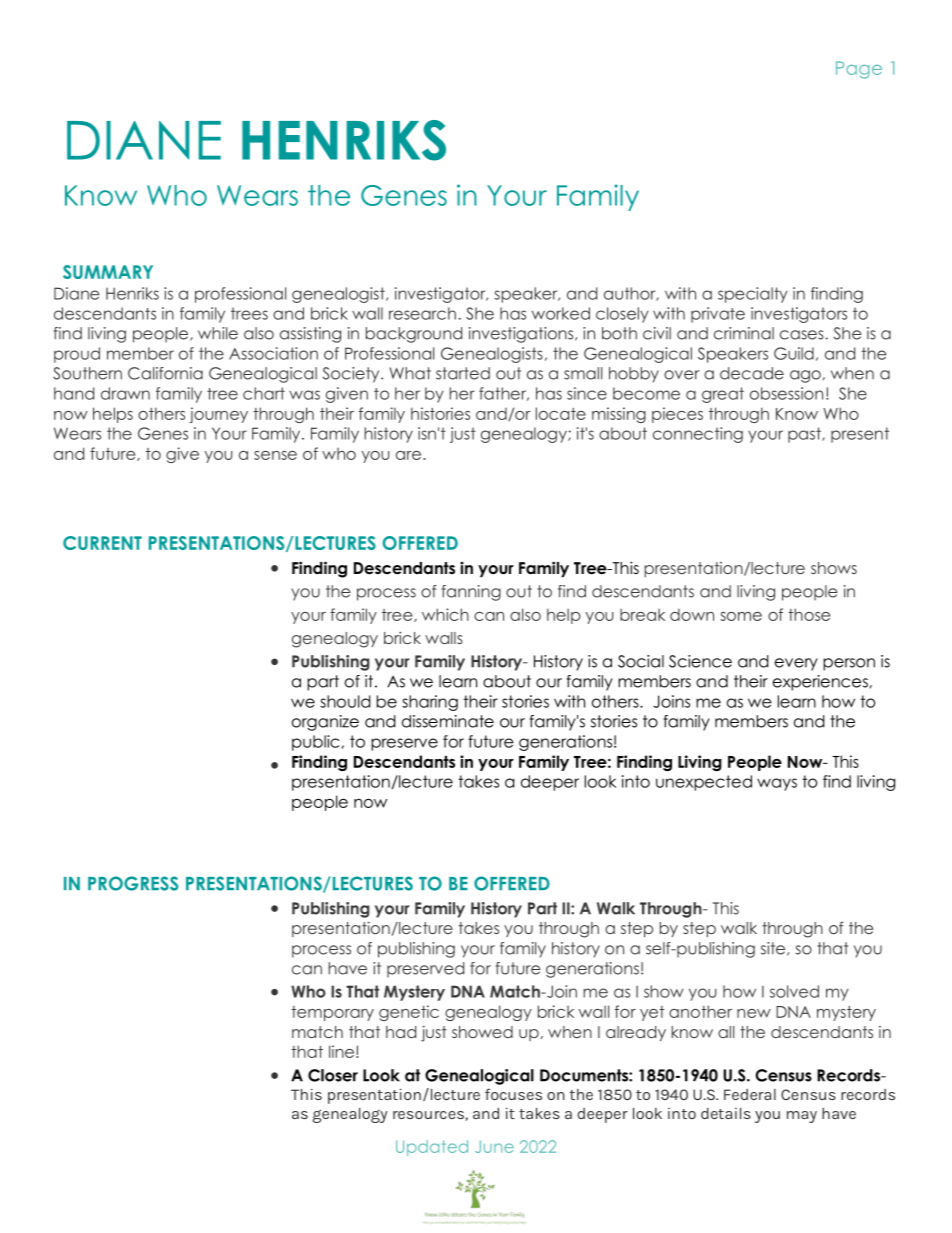 Image resolution: width=952 pixels, height=1233 pixels. Describe the element at coordinates (752, 373) in the screenshot. I see `decade` at that location.
